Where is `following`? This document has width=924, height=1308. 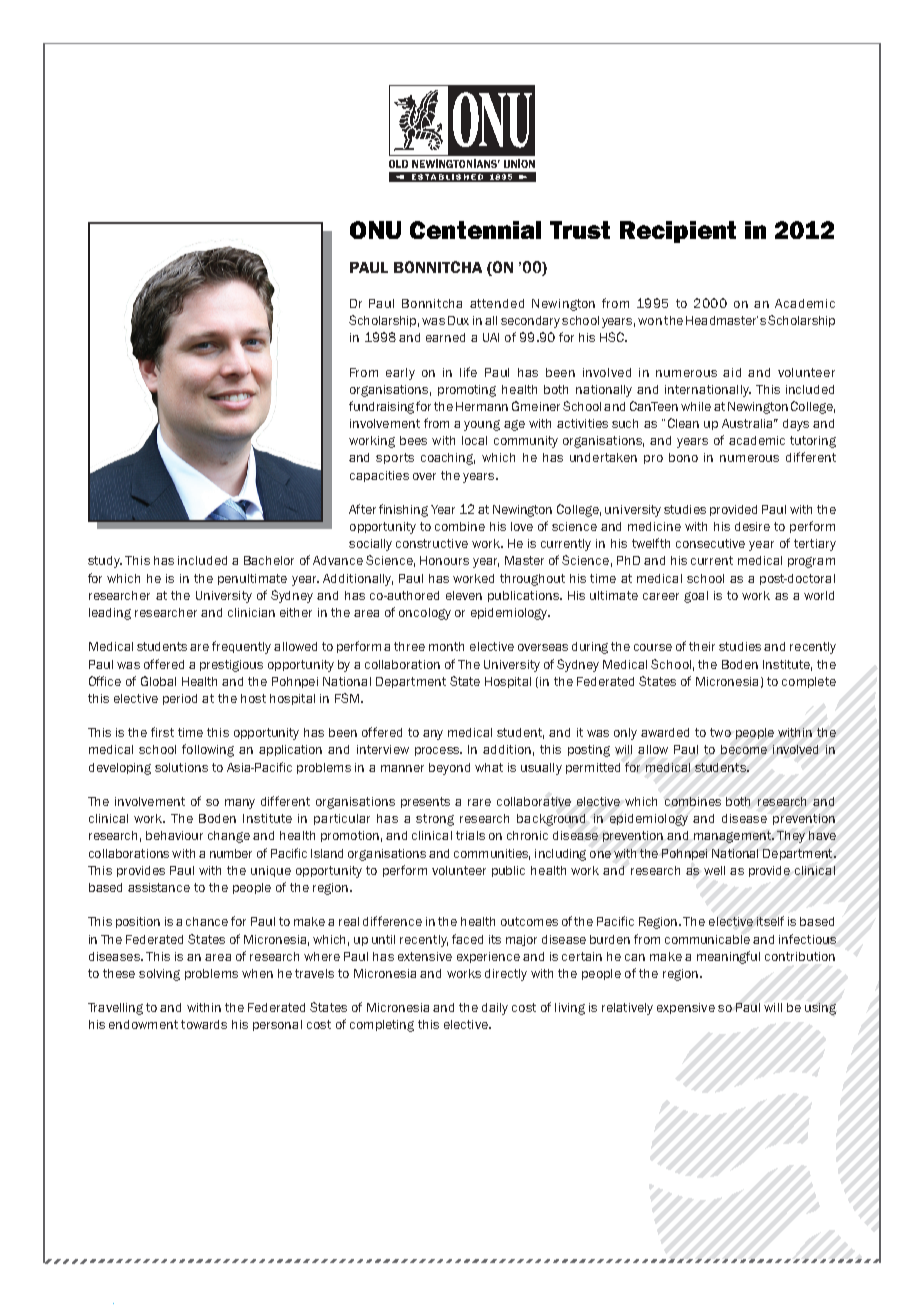 following is located at coordinates (208, 750).
